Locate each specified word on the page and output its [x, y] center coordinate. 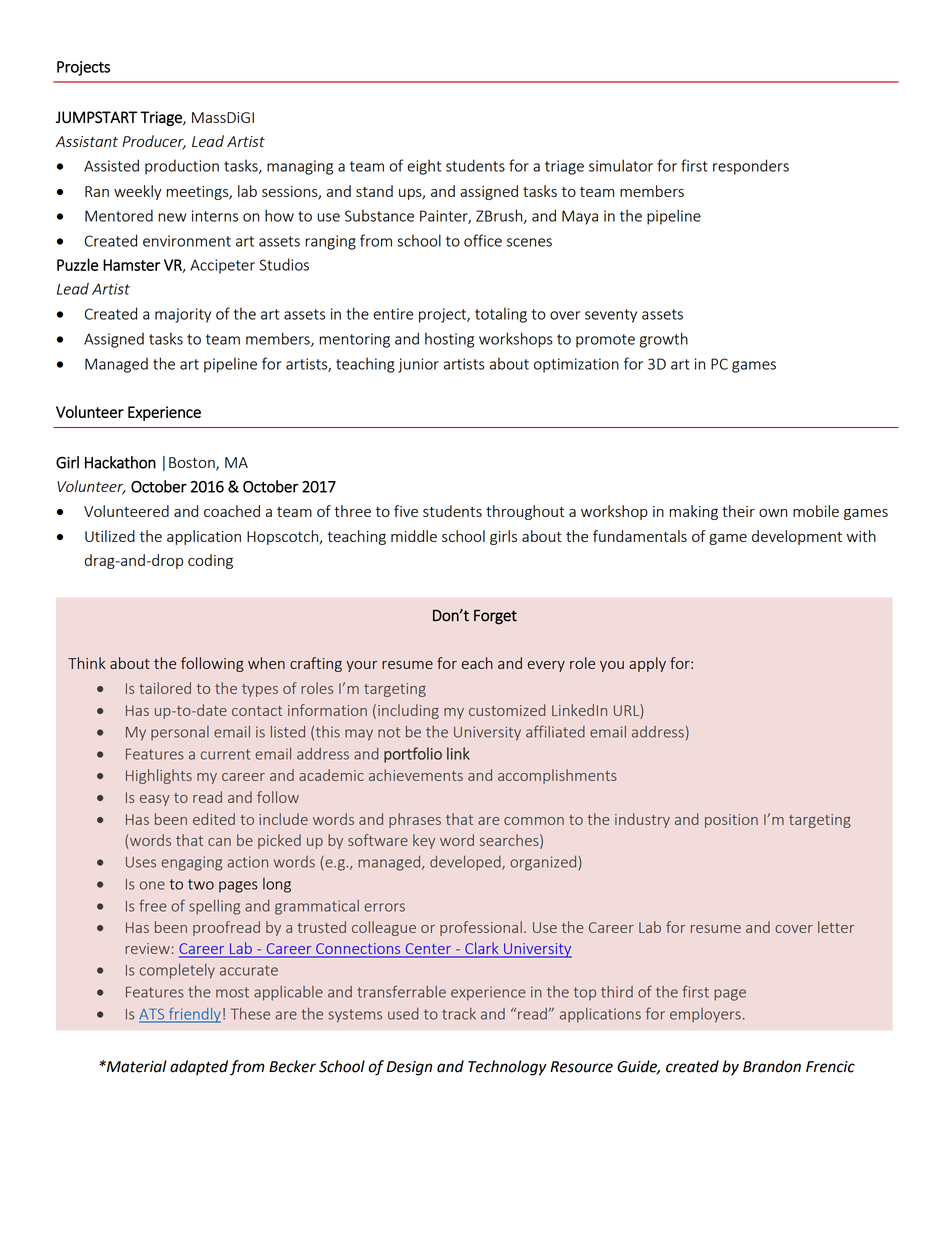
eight [424, 167]
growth [664, 340]
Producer [154, 142]
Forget [495, 617]
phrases [415, 820]
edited [214, 819]
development [797, 537]
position [731, 821]
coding [210, 561]
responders [751, 167]
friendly [193, 1015]
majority [183, 315]
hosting [449, 340]
